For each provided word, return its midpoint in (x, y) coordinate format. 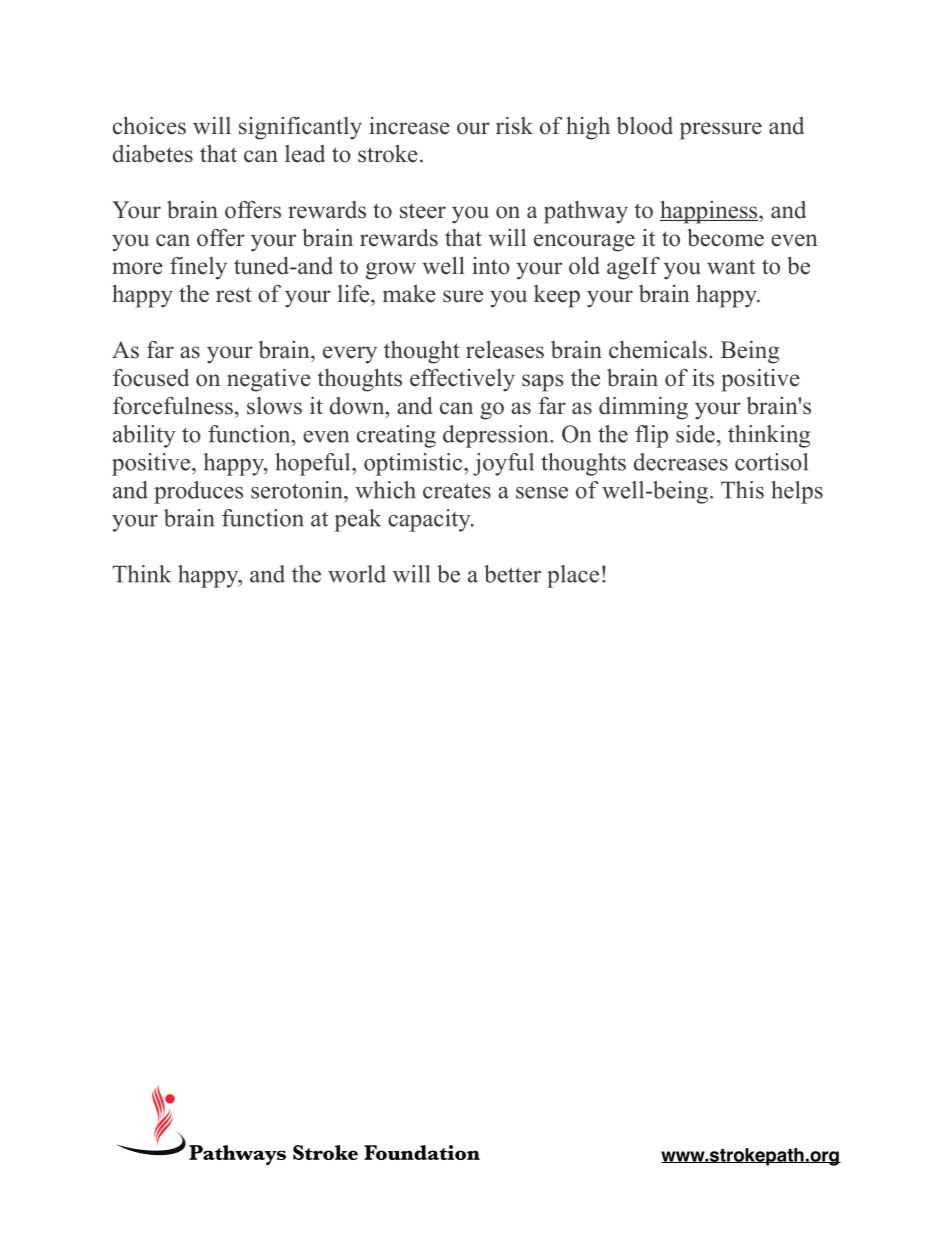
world (357, 574)
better (512, 574)
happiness (710, 212)
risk (514, 125)
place (573, 576)
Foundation (422, 1152)
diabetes (153, 154)
